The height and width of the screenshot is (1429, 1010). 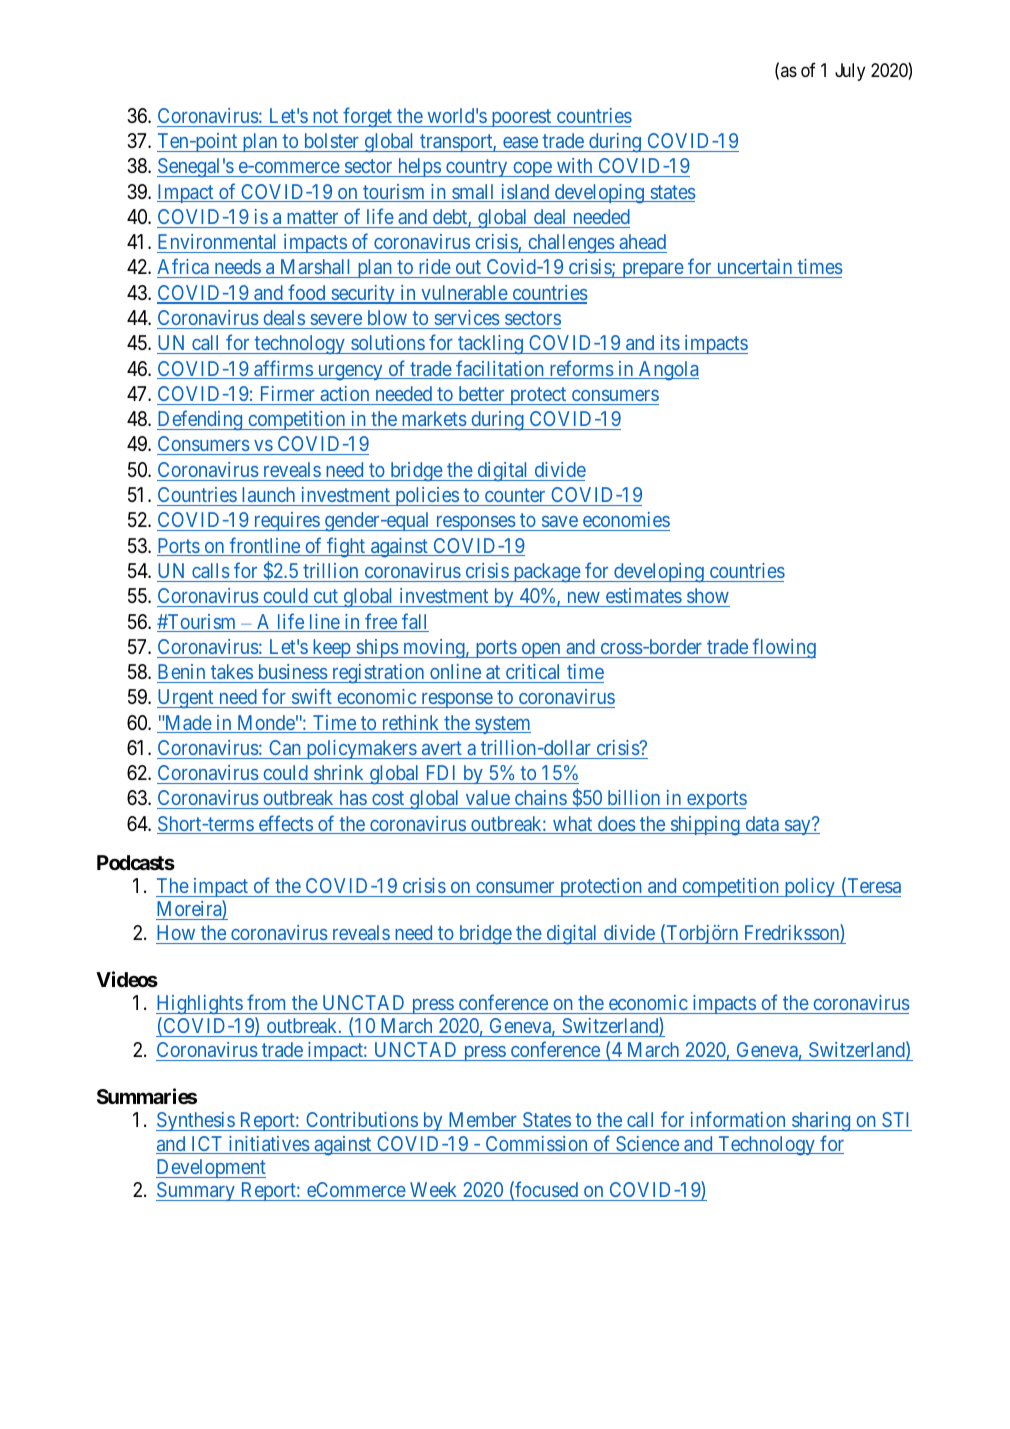 What do you see at coordinates (783, 648) in the screenshot?
I see `flowing` at bounding box center [783, 648].
